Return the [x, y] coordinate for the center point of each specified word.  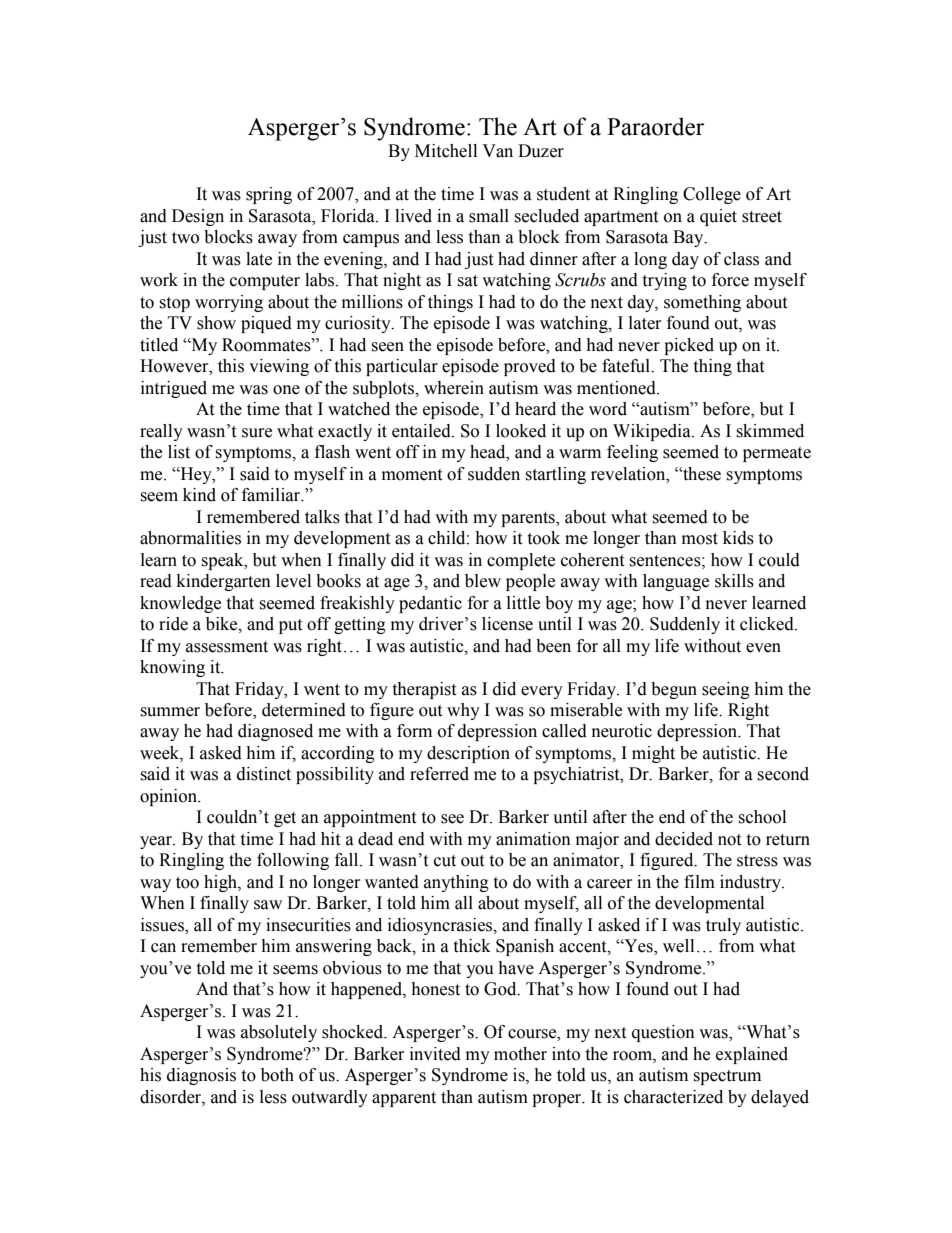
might [653, 754]
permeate [777, 454]
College [712, 195]
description [468, 754]
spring [269, 195]
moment [412, 475]
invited [435, 1054]
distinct [264, 774]
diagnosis [201, 1076]
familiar [272, 495]
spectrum [727, 1077]
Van [497, 151]
